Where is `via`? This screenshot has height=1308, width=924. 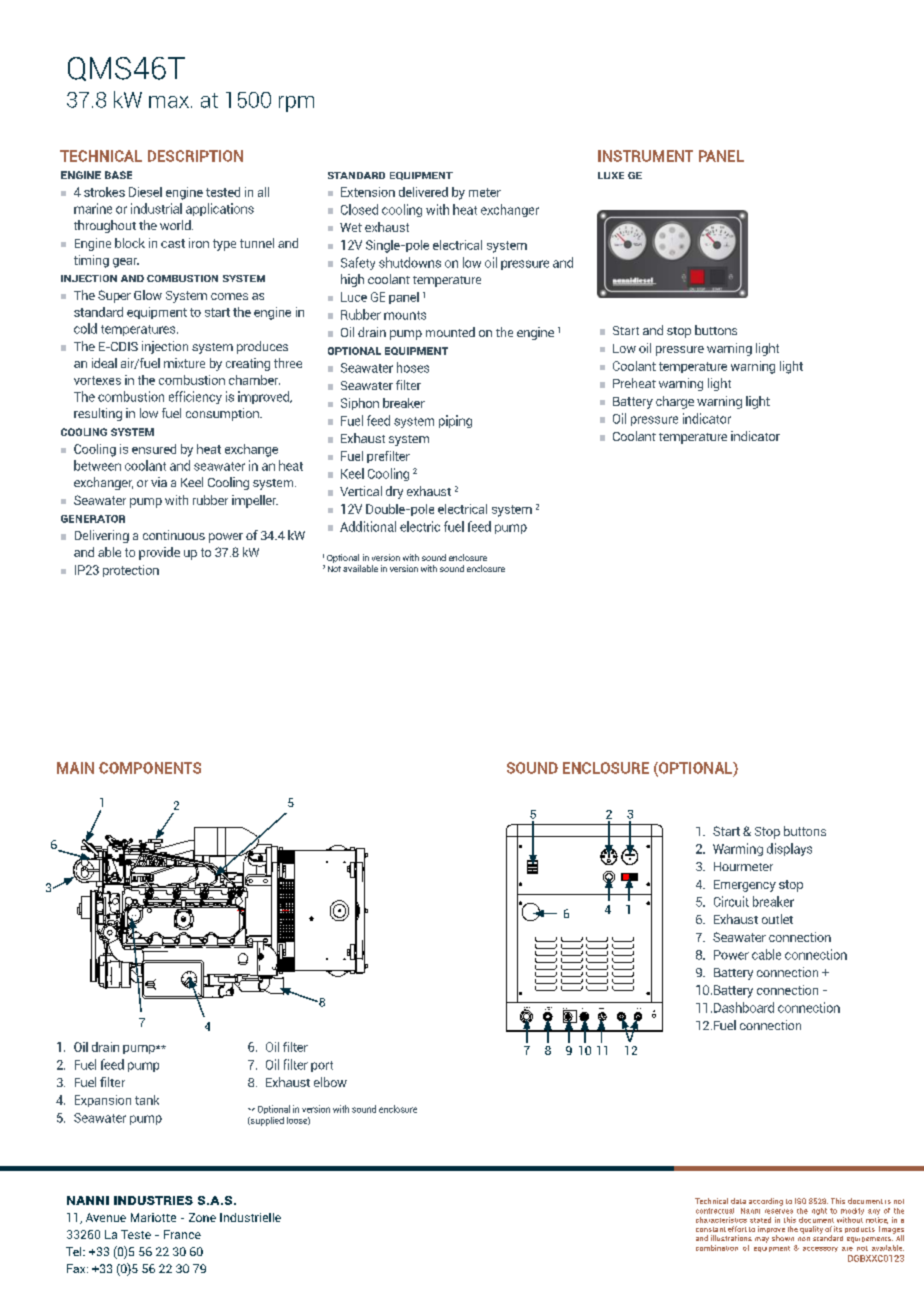
via is located at coordinates (159, 482).
